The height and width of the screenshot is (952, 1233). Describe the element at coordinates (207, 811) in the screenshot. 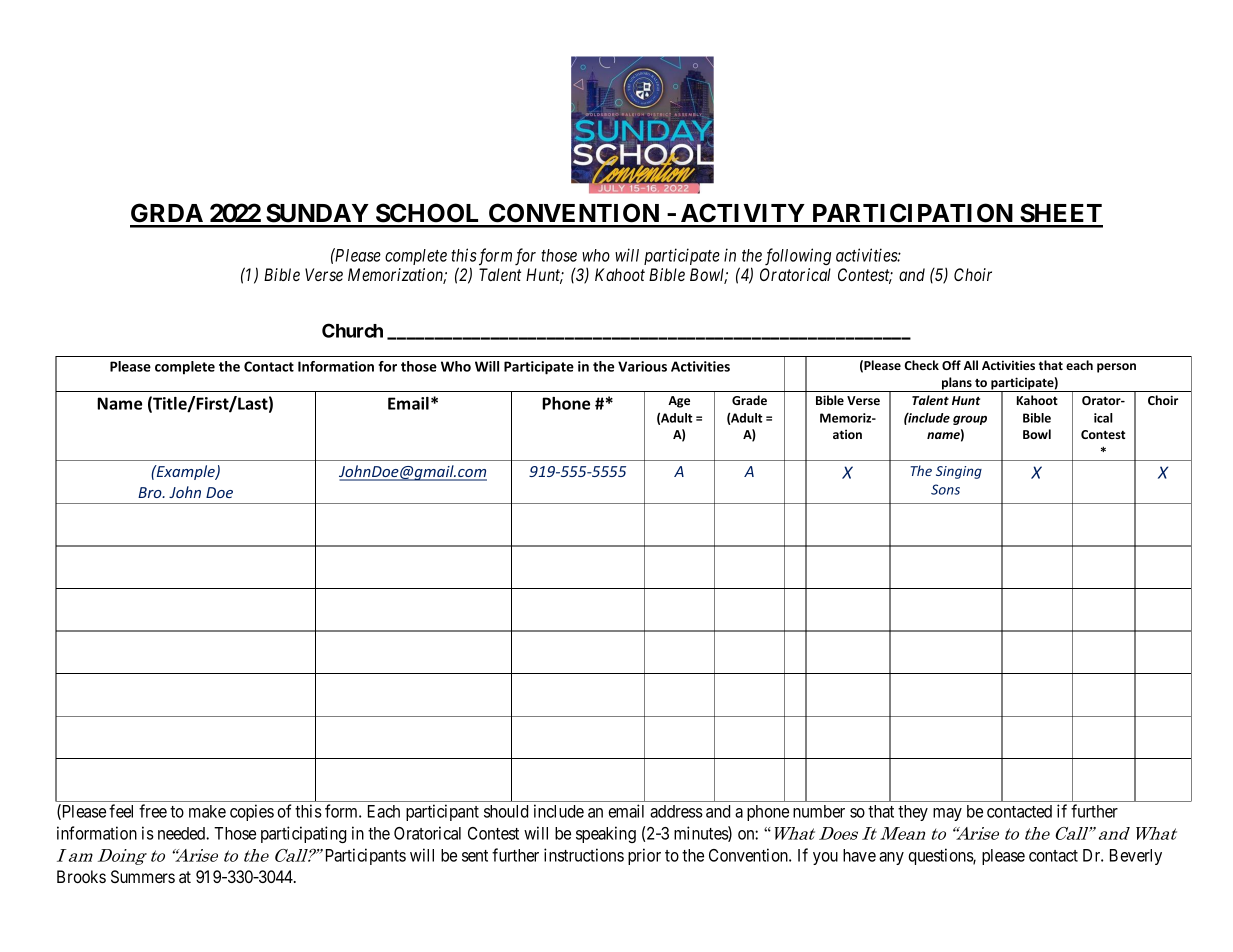

I see `make` at that location.
